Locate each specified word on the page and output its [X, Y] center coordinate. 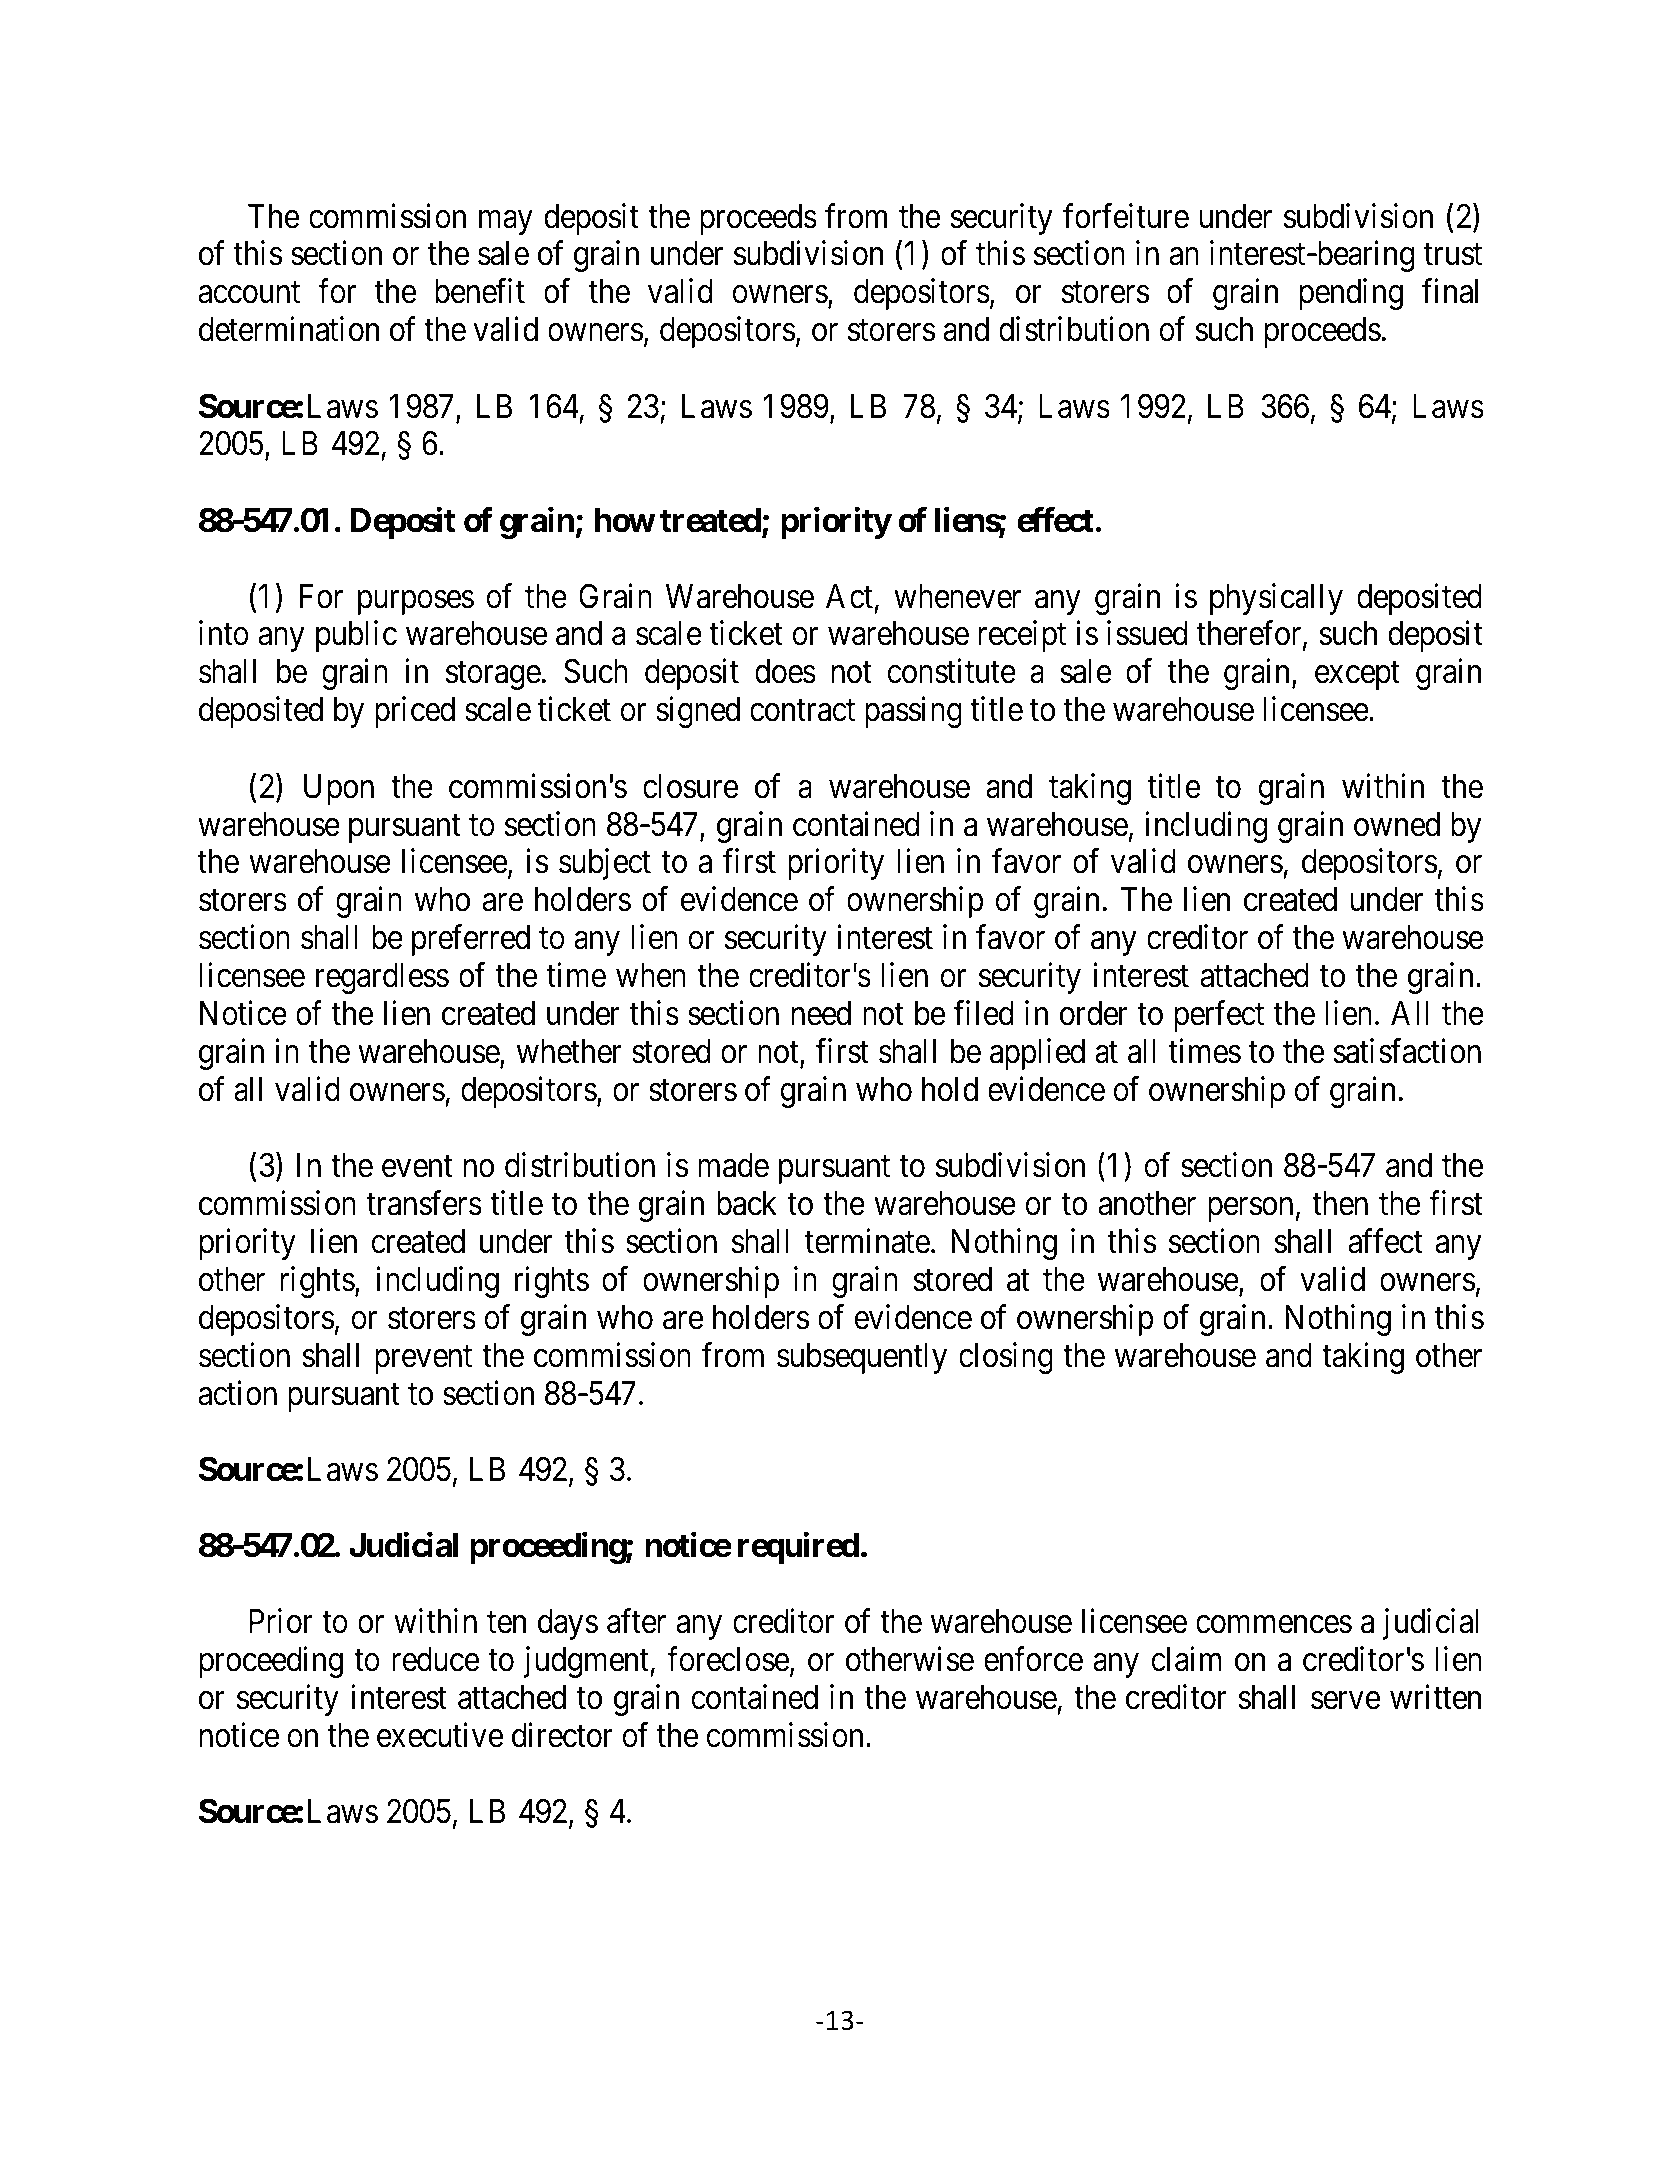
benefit [480, 291]
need [821, 1013]
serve [1345, 1701]
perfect [1219, 1016]
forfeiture [1126, 216]
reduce [435, 1659]
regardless [382, 978]
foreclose [728, 1659]
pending [1351, 294]
